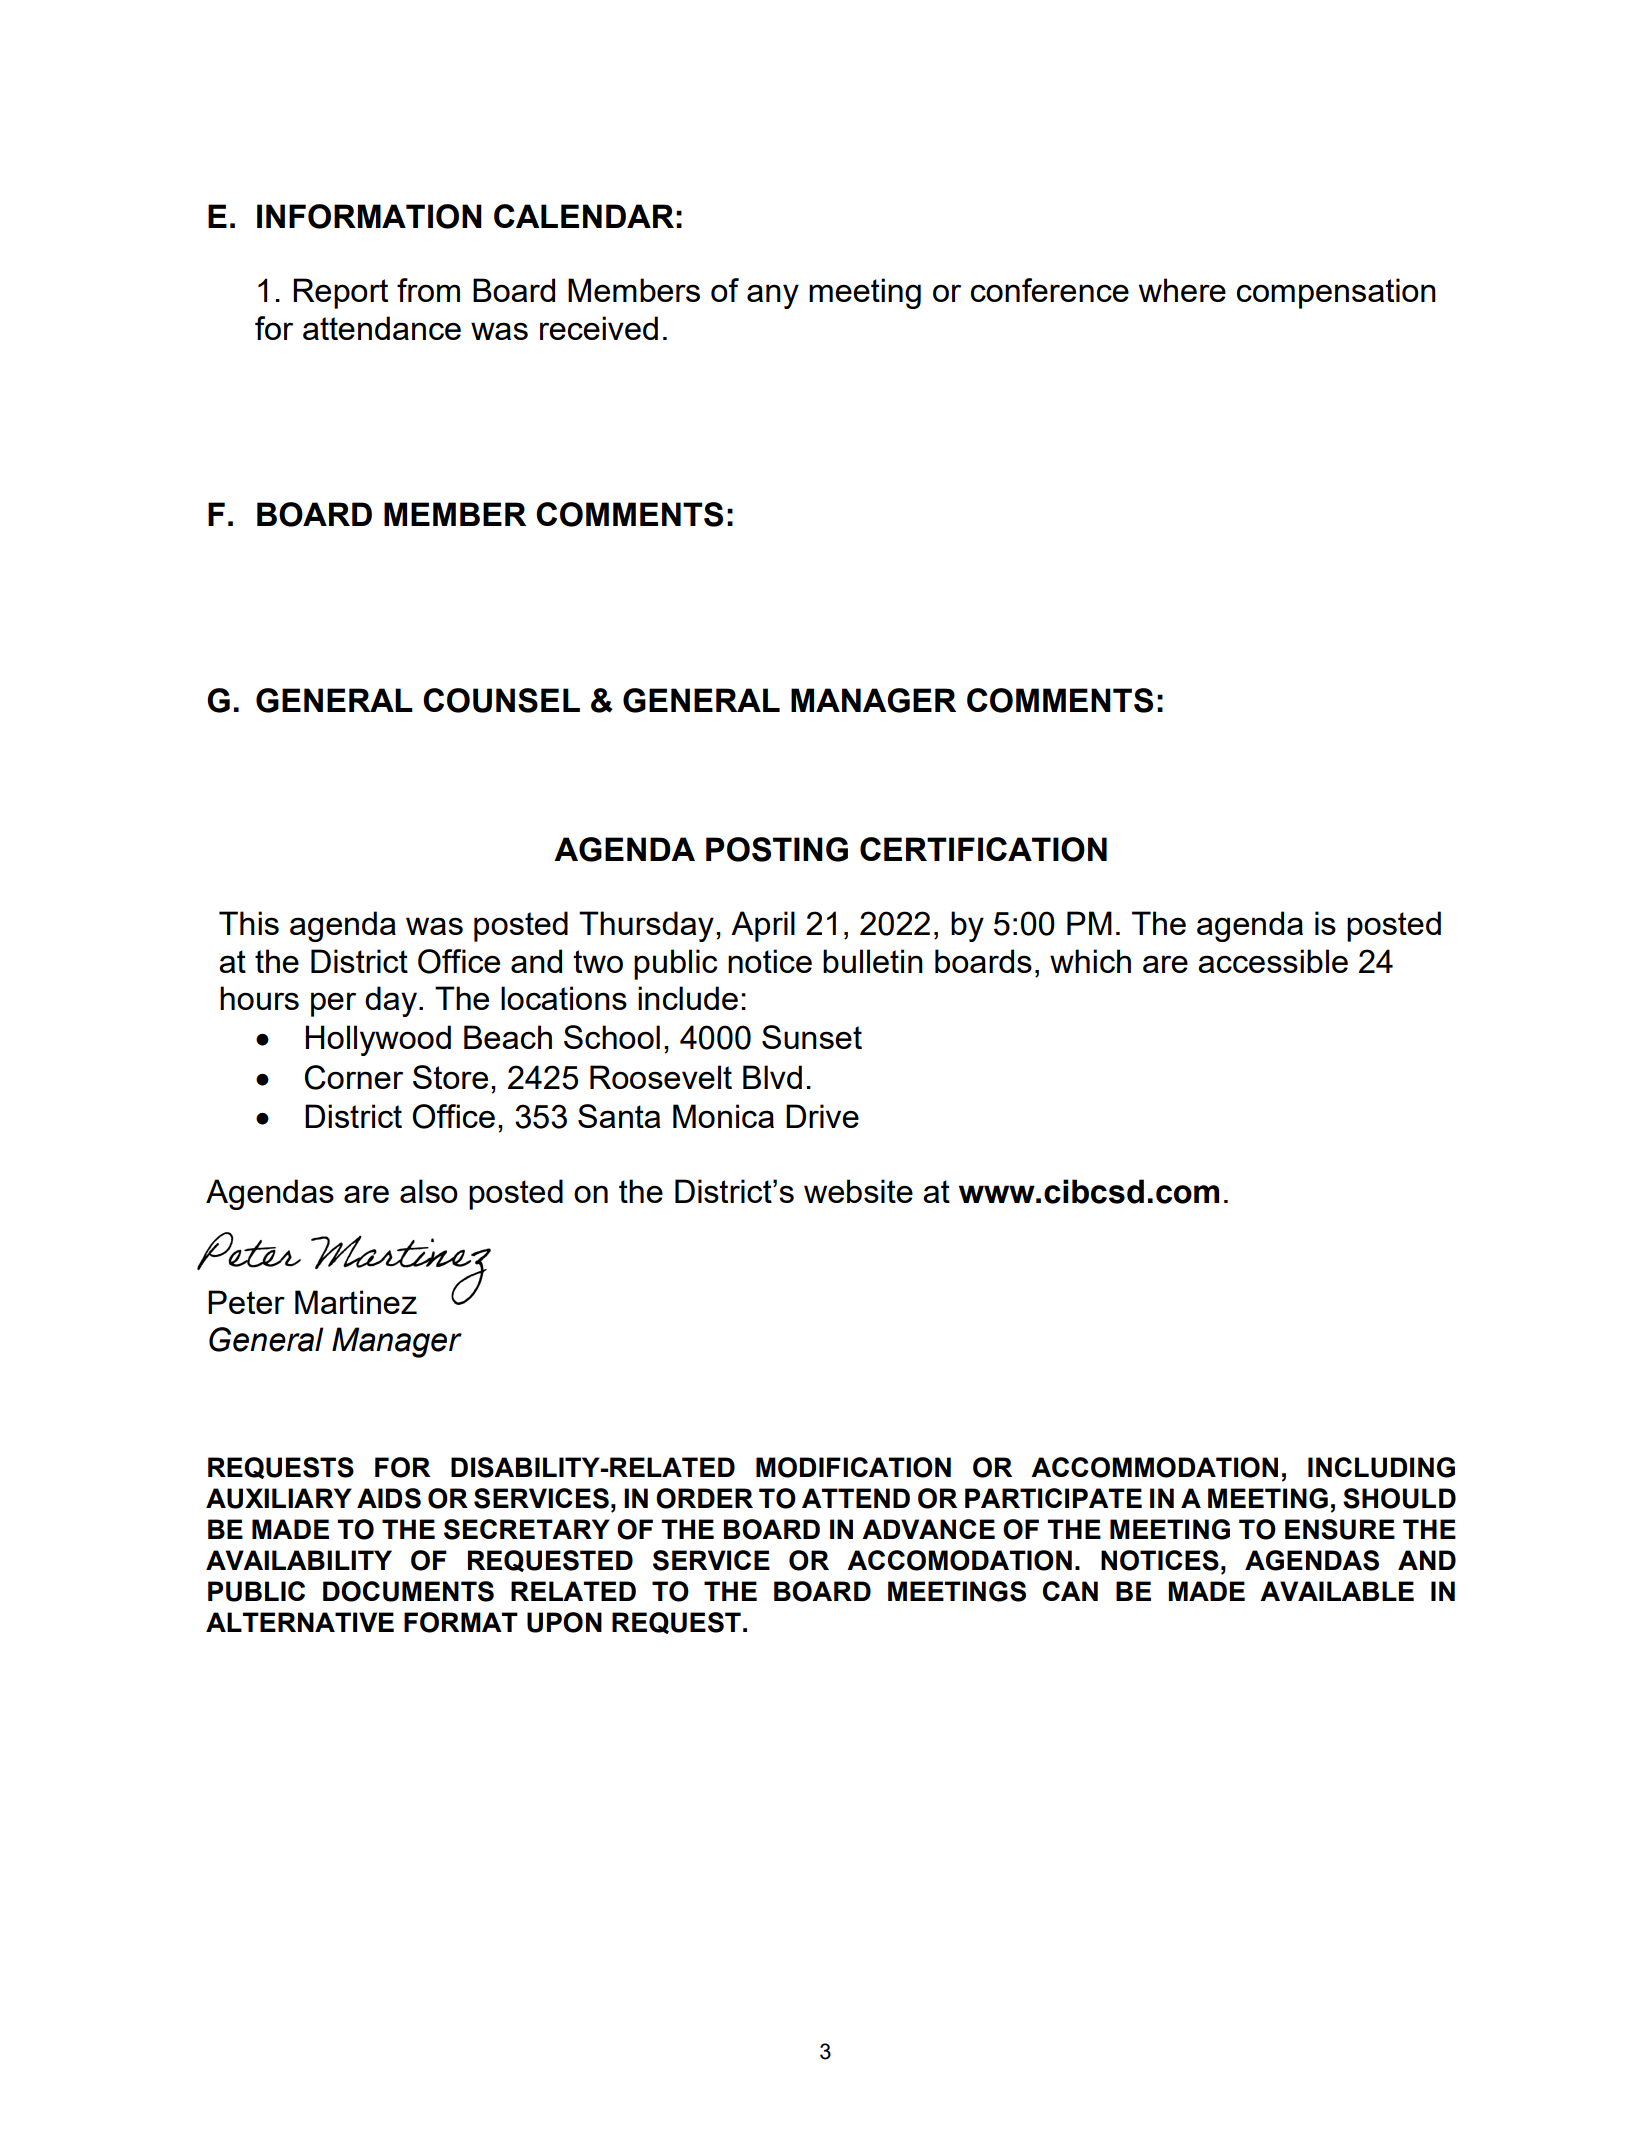 This screenshot has width=1651, height=2137. What do you see at coordinates (873, 961) in the screenshot?
I see `bulletin` at bounding box center [873, 961].
